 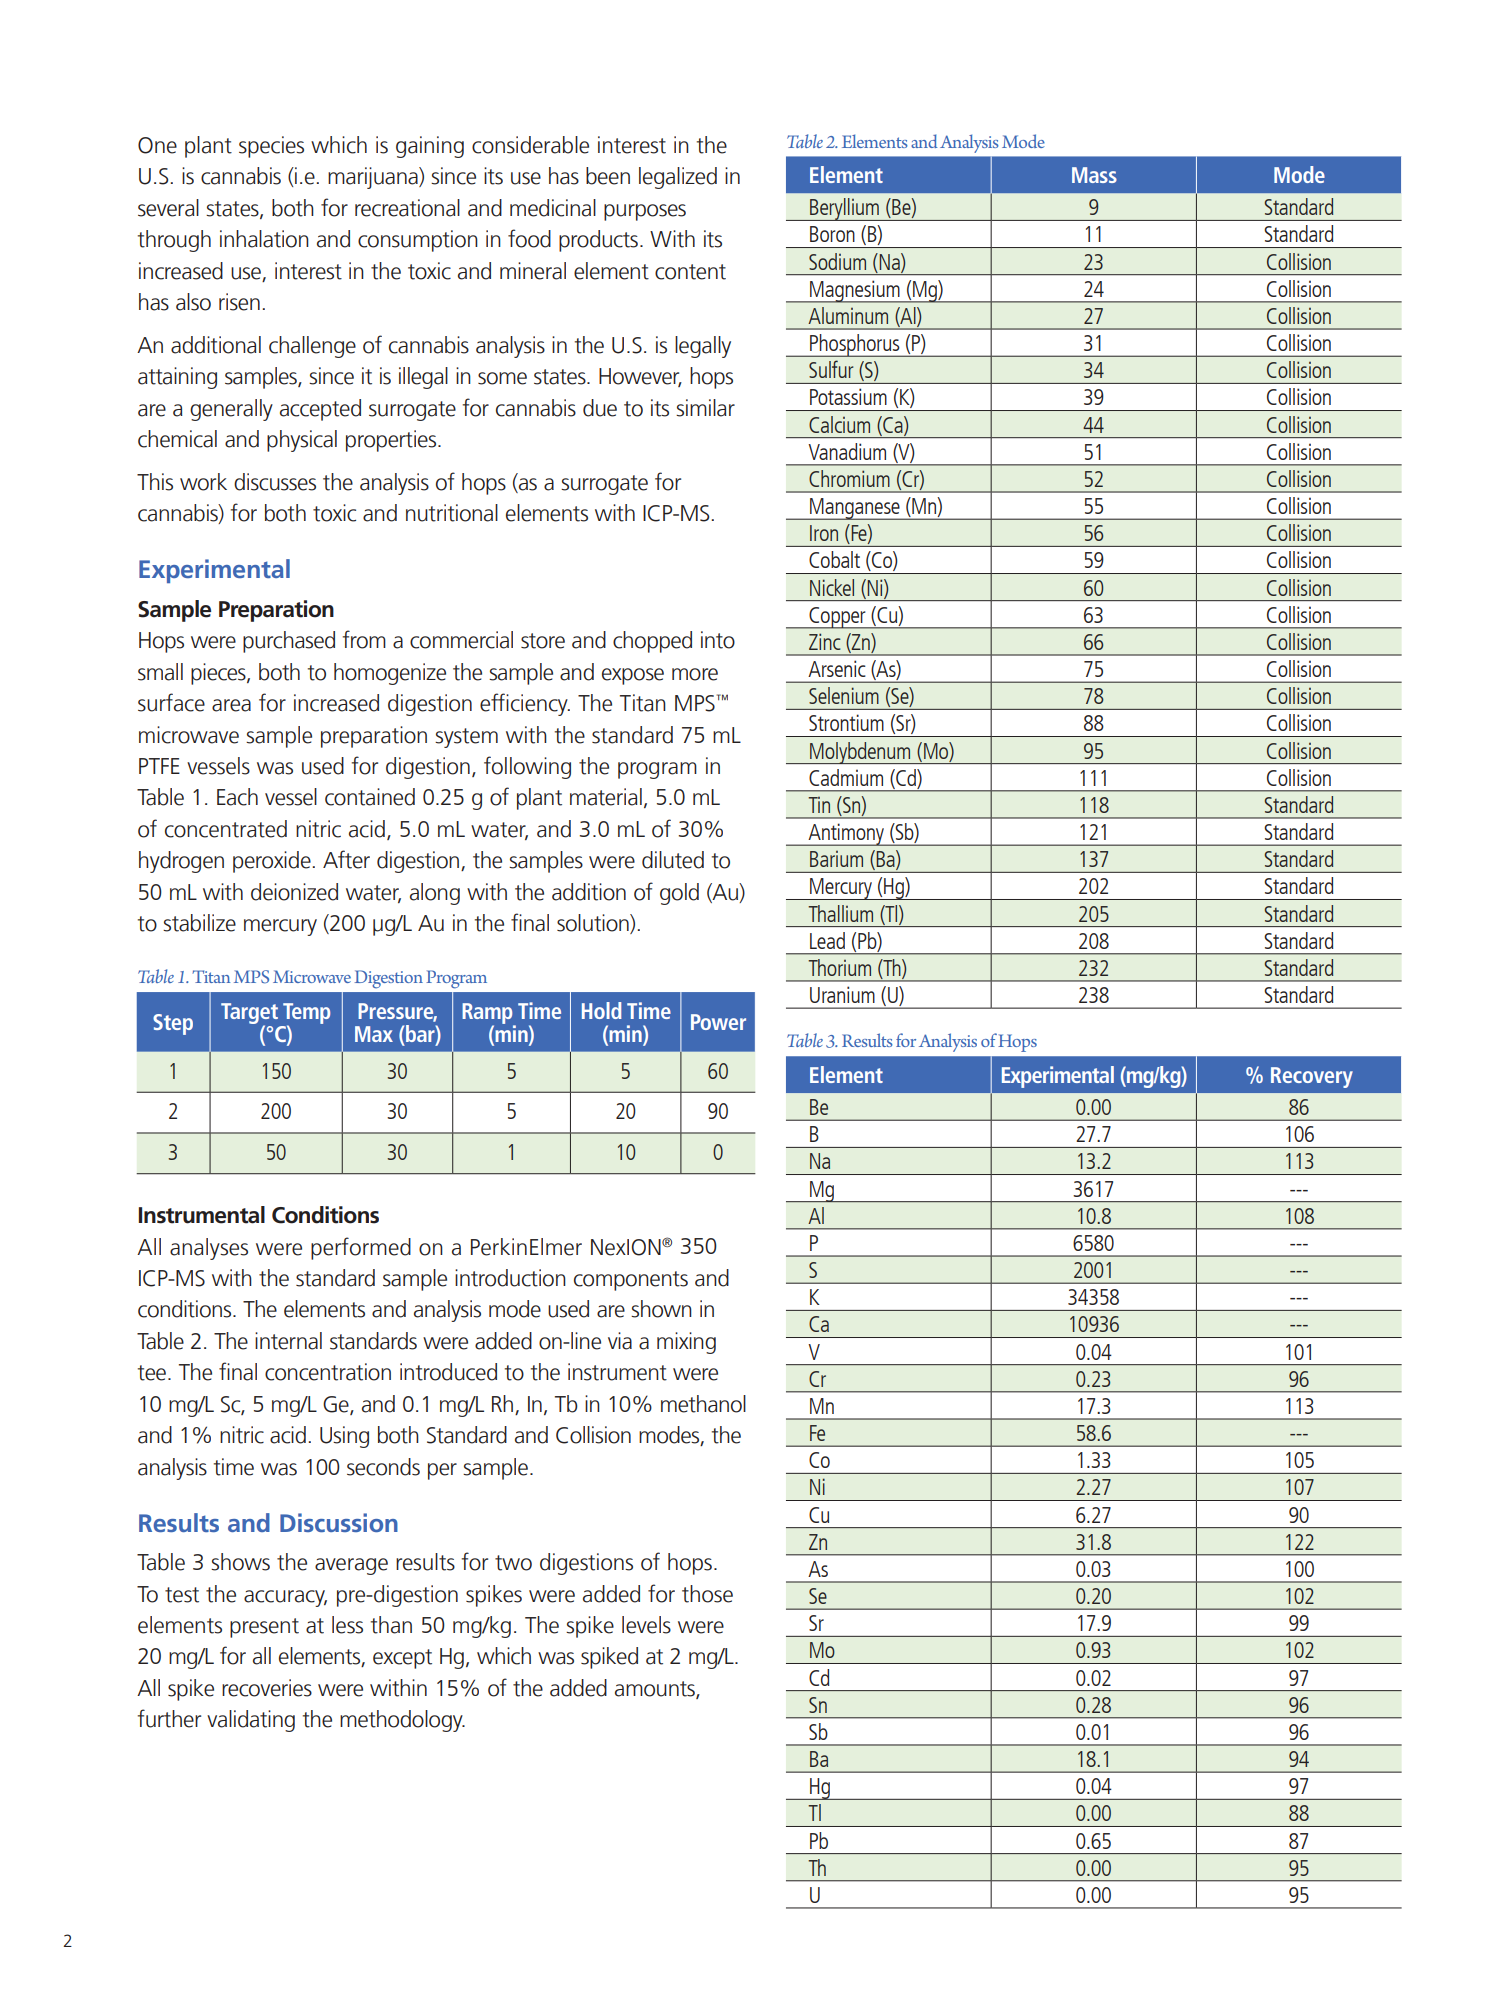 What do you see at coordinates (656, 1690) in the screenshot?
I see `amounts` at bounding box center [656, 1690].
